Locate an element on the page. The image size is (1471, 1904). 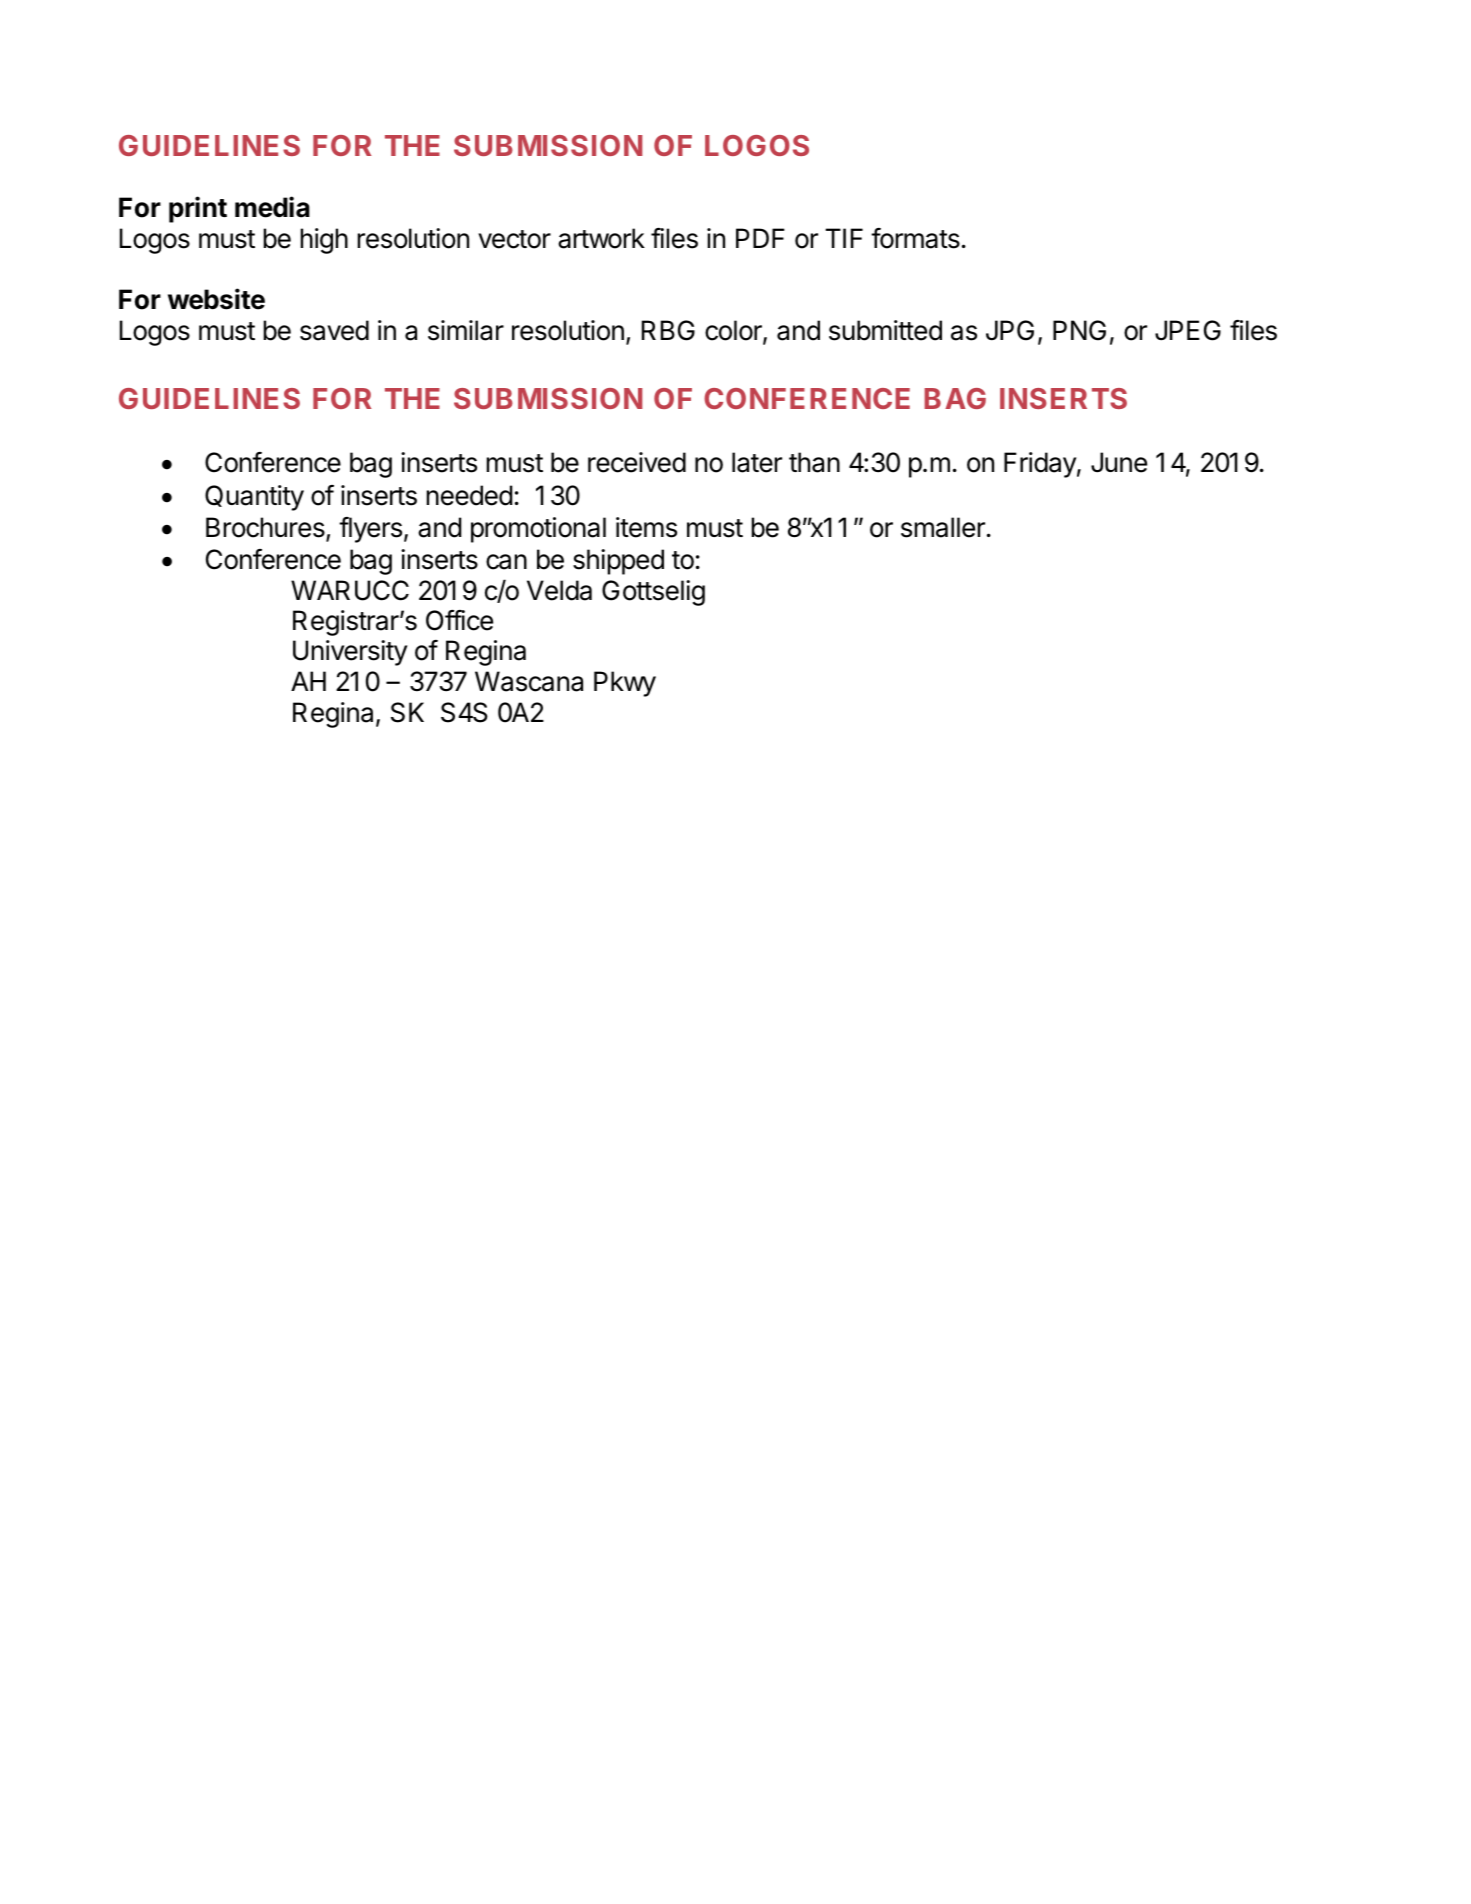
PDF is located at coordinates (760, 238).
